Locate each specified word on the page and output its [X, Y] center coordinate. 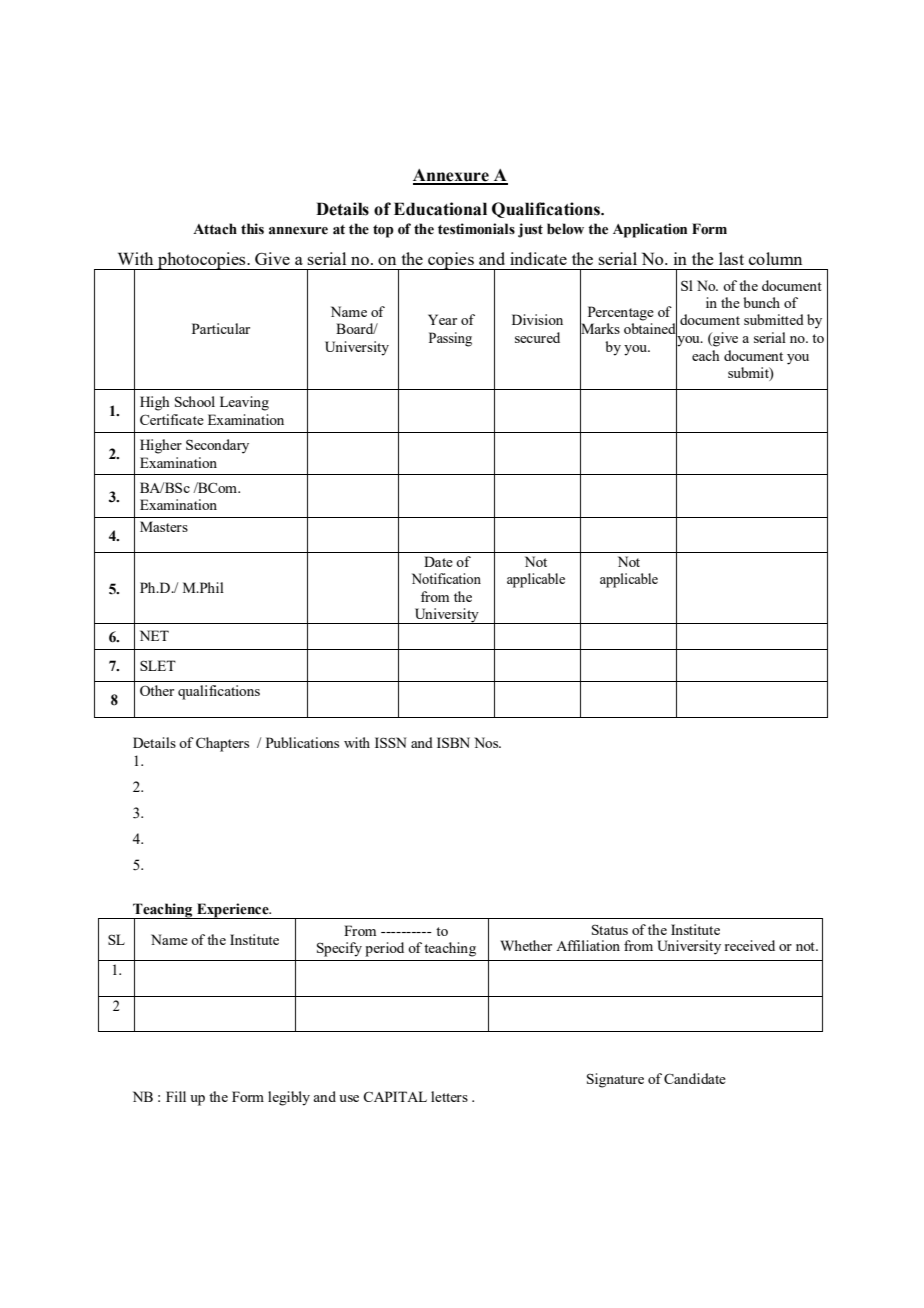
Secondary [217, 446]
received [749, 945]
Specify [339, 949]
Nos [487, 742]
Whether [526, 945]
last [731, 258]
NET [154, 635]
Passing [450, 339]
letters [449, 1096]
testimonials [476, 229]
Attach [215, 229]
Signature [615, 1080]
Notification [446, 578]
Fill [176, 1096]
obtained [651, 329]
